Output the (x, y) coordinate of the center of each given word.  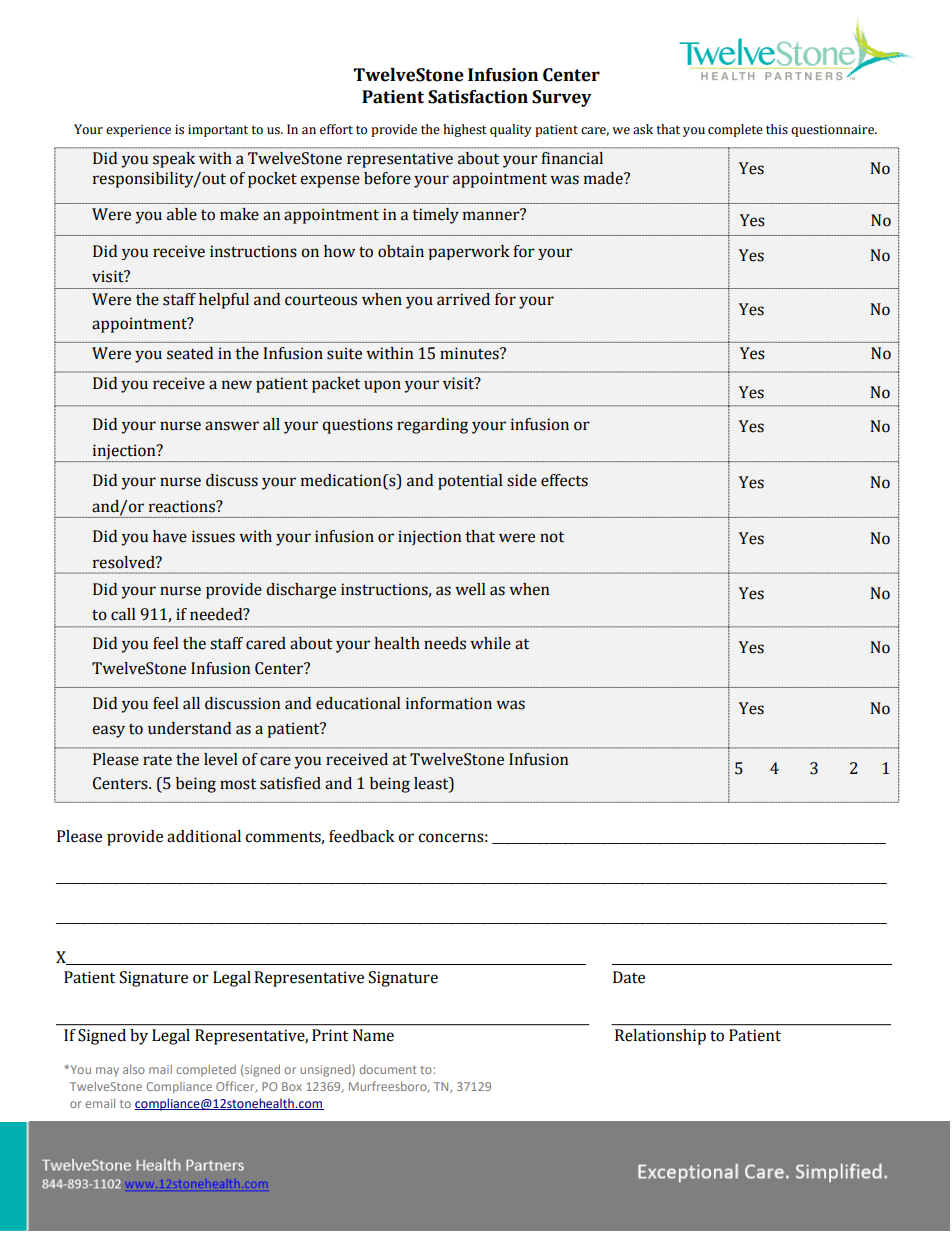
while (490, 643)
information (449, 703)
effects (564, 480)
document (388, 1069)
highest (465, 130)
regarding (432, 426)
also (134, 1069)
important (218, 131)
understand (189, 728)
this (777, 129)
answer (232, 426)
